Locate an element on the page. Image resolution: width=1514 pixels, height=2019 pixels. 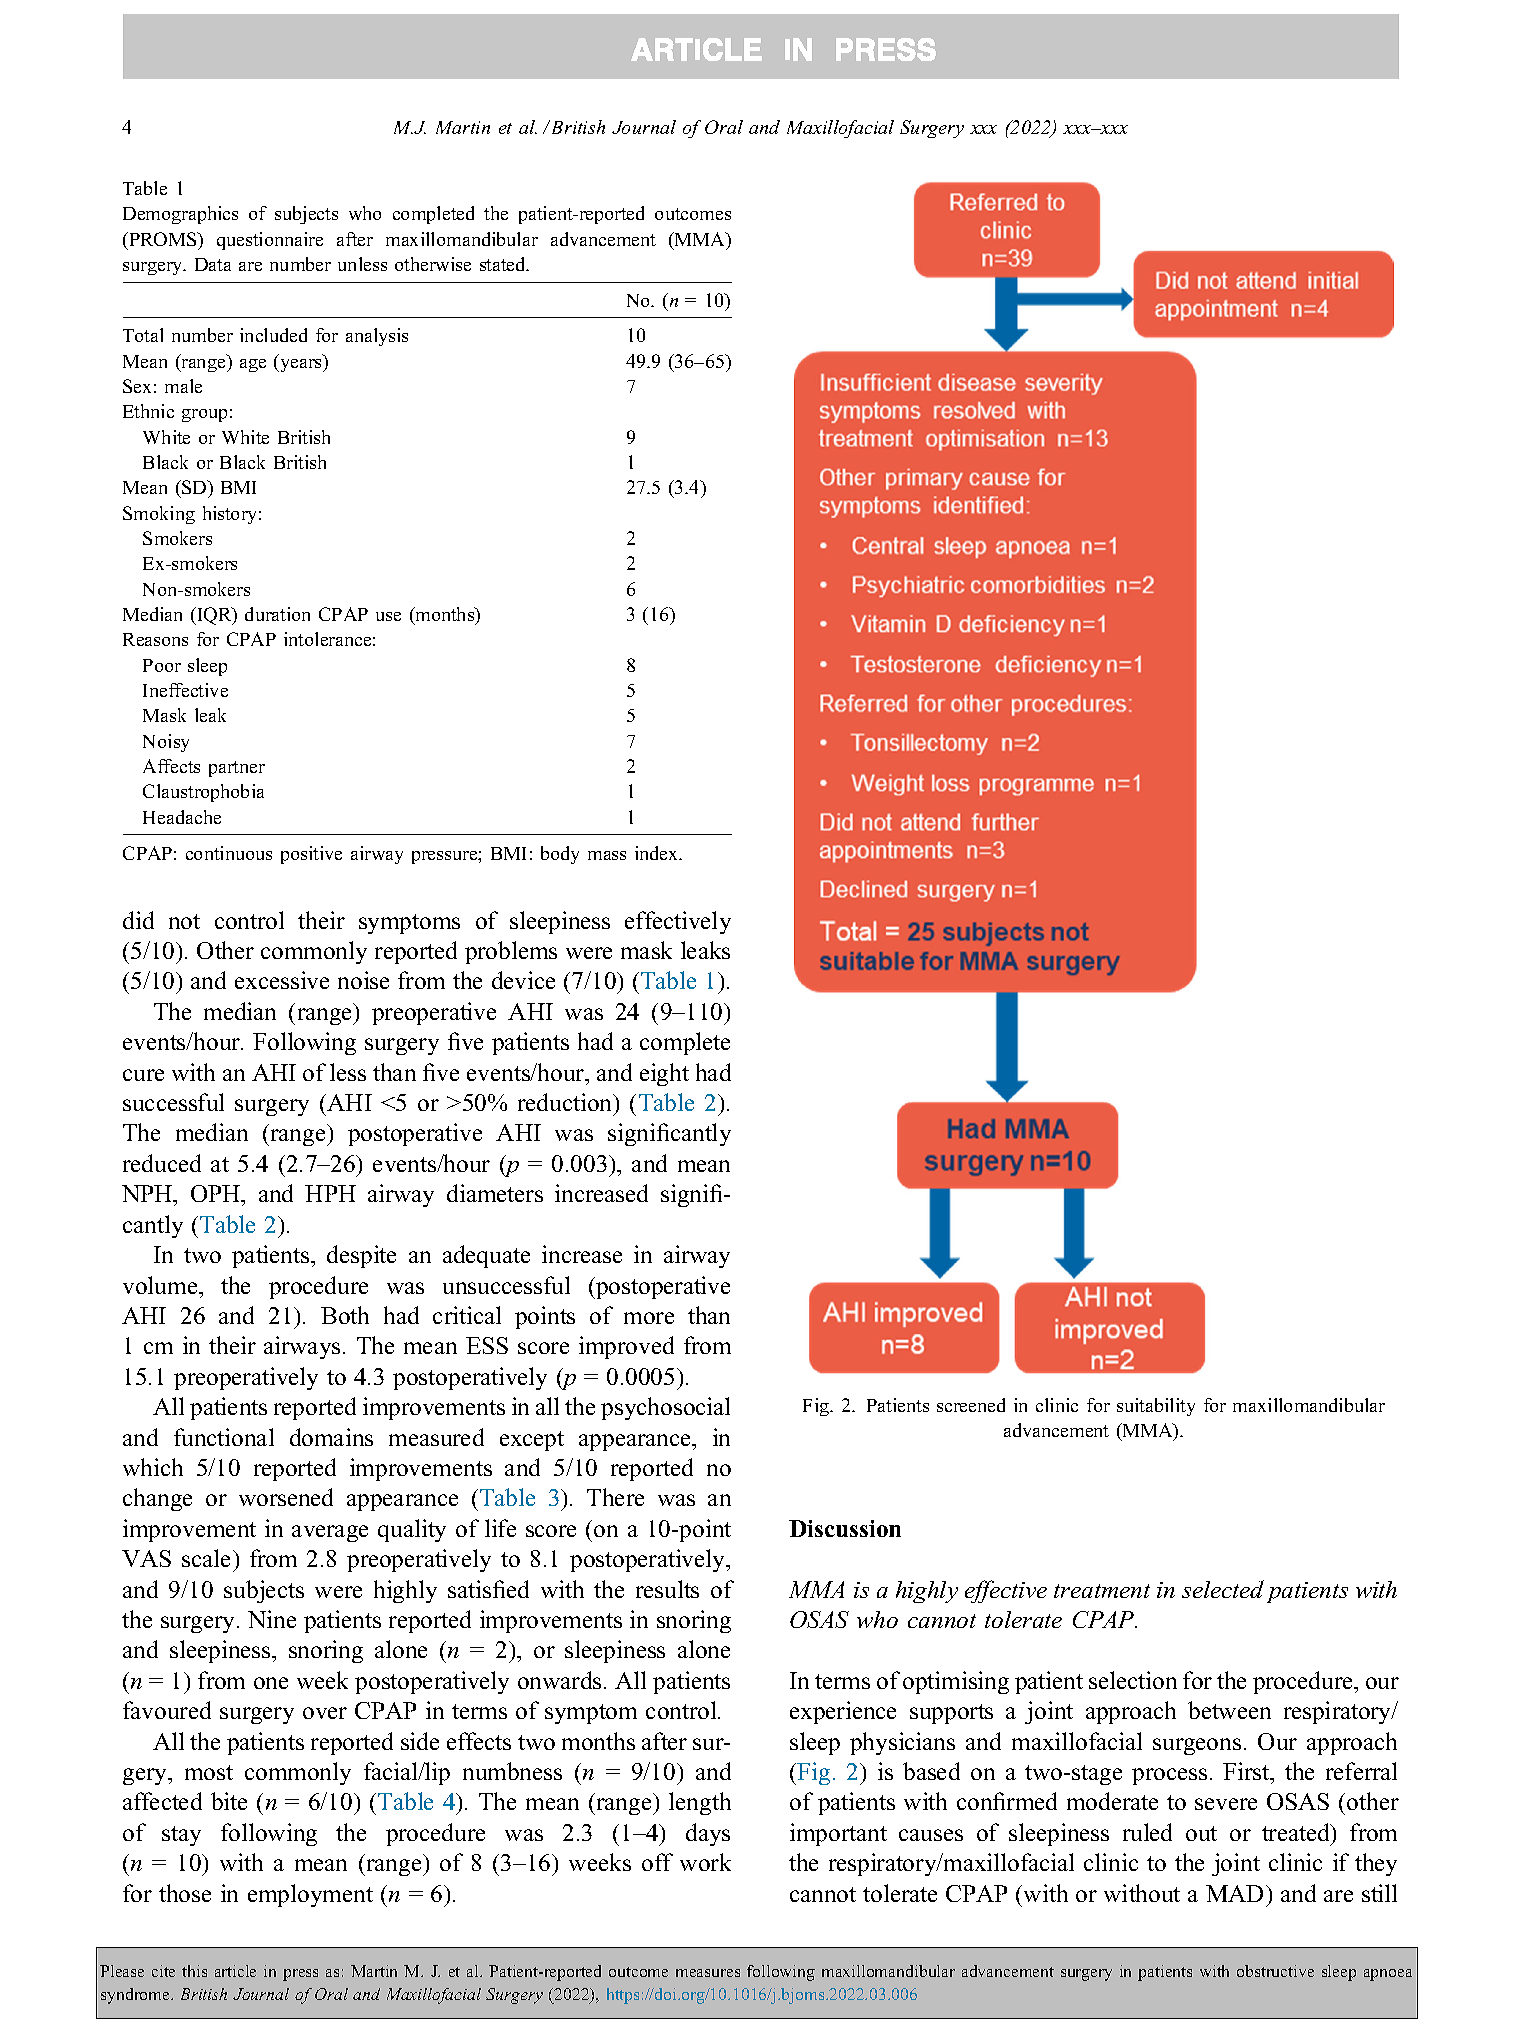
article is located at coordinates (235, 1971).
